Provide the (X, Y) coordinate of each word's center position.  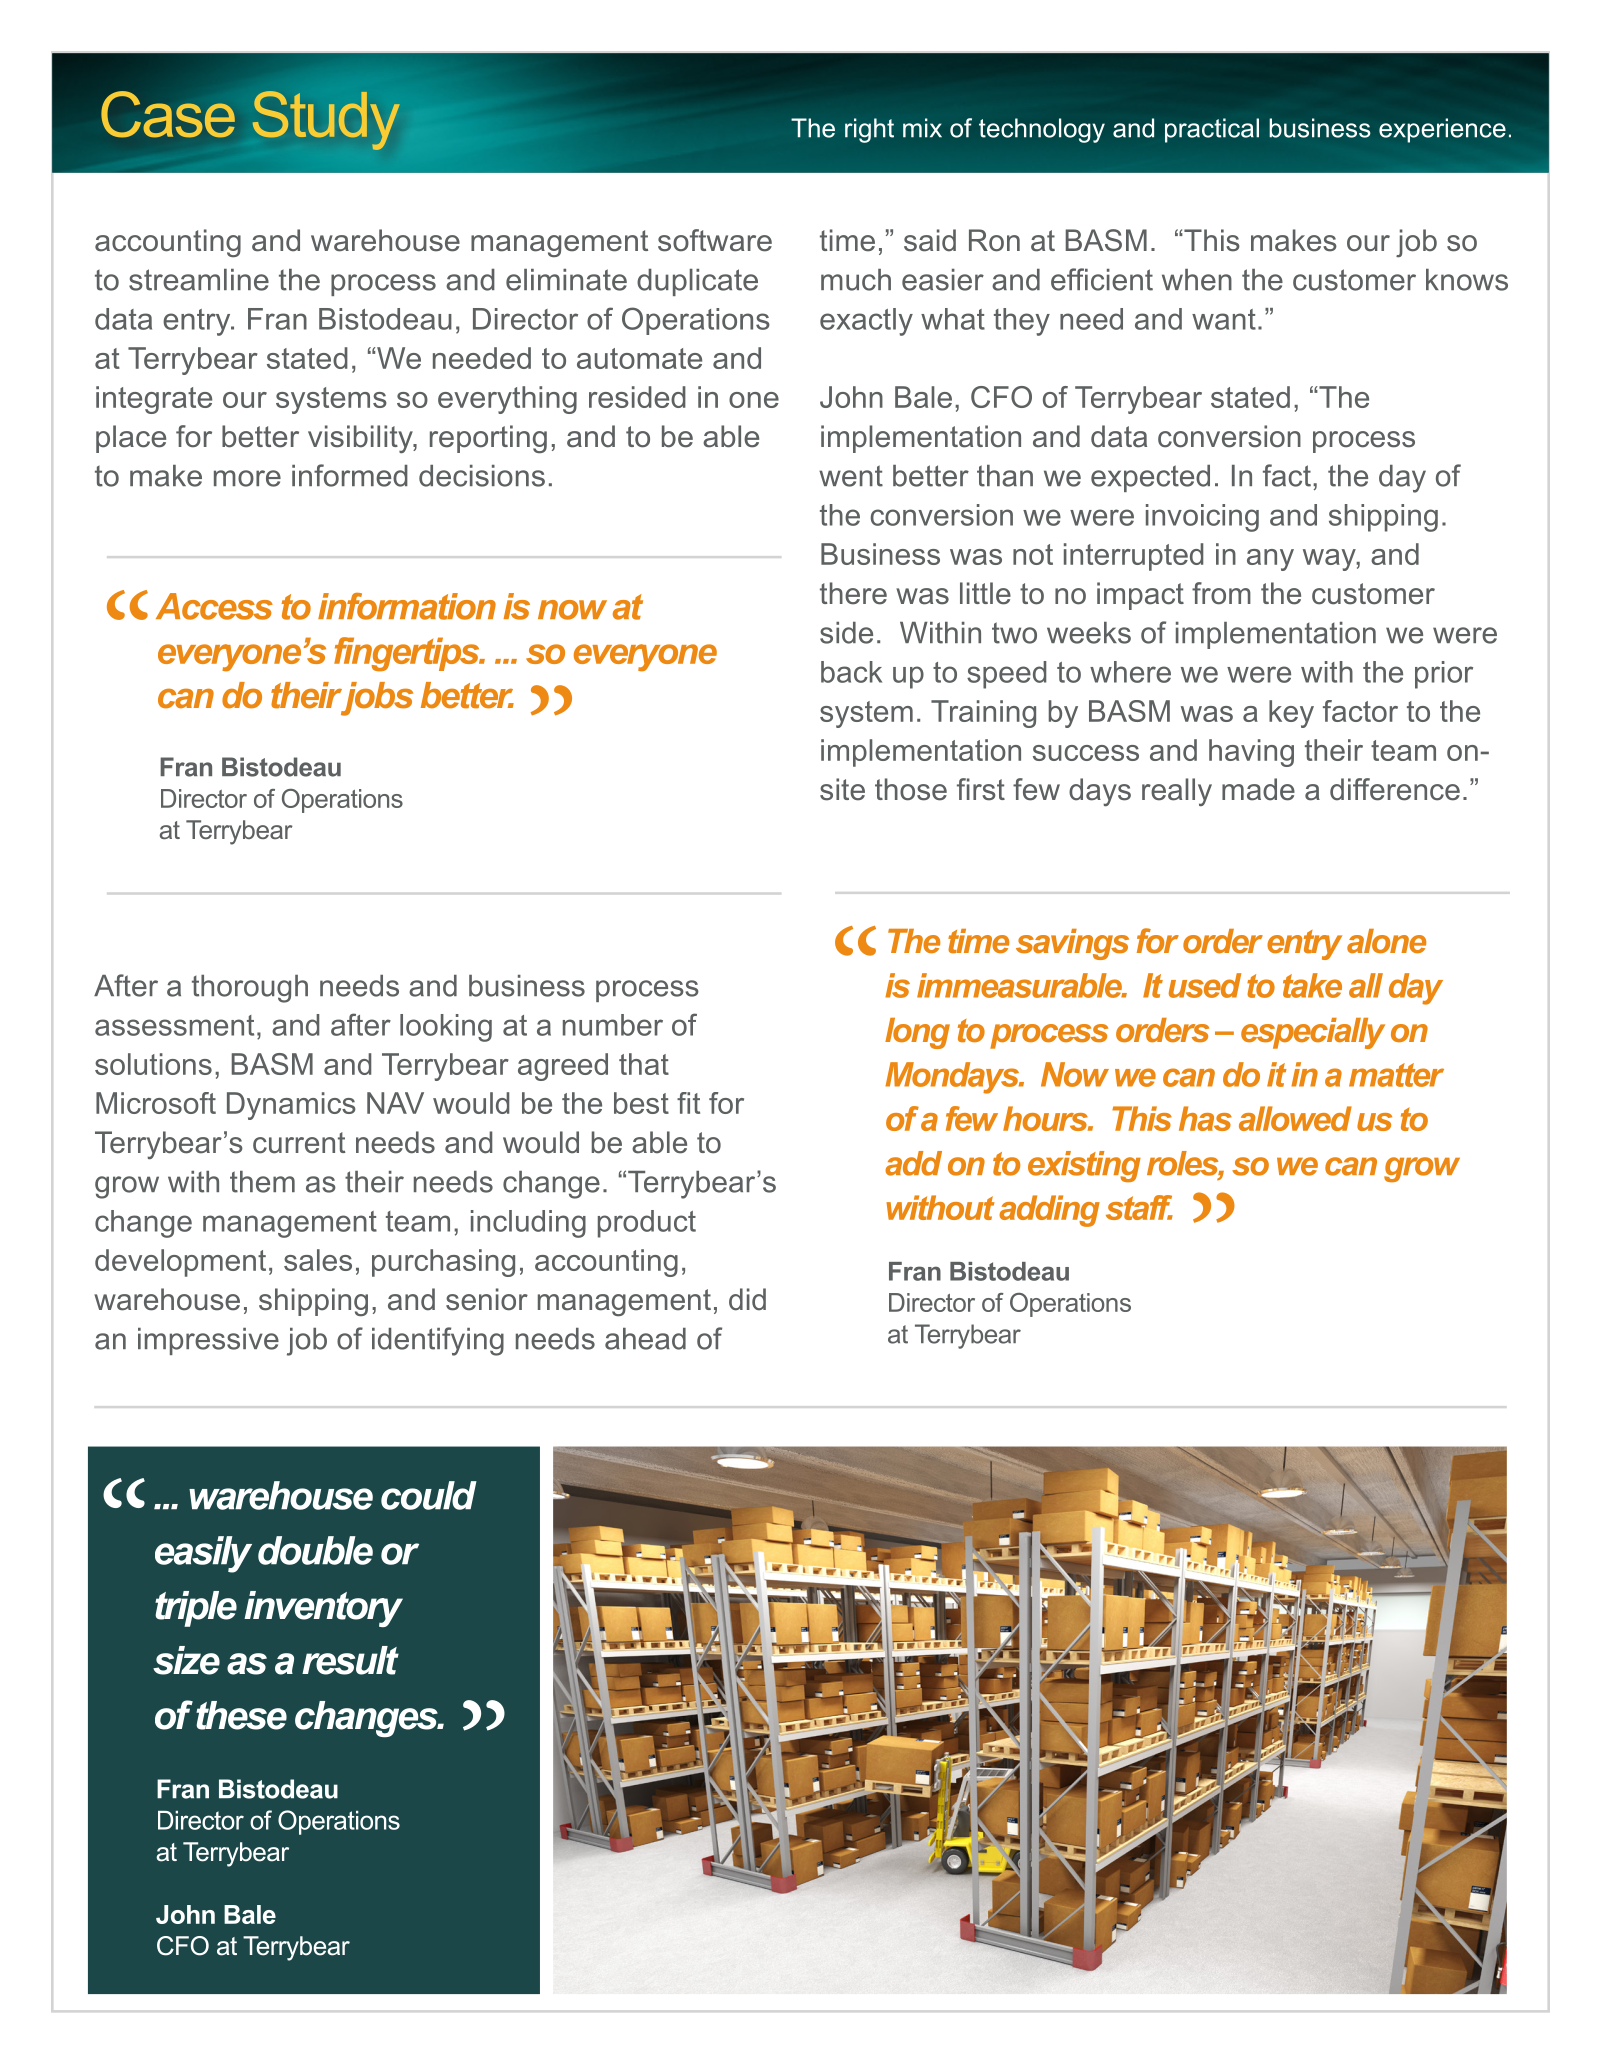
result (350, 1660)
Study (326, 120)
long (917, 1033)
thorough (250, 989)
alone (1386, 941)
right (869, 130)
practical (1212, 130)
